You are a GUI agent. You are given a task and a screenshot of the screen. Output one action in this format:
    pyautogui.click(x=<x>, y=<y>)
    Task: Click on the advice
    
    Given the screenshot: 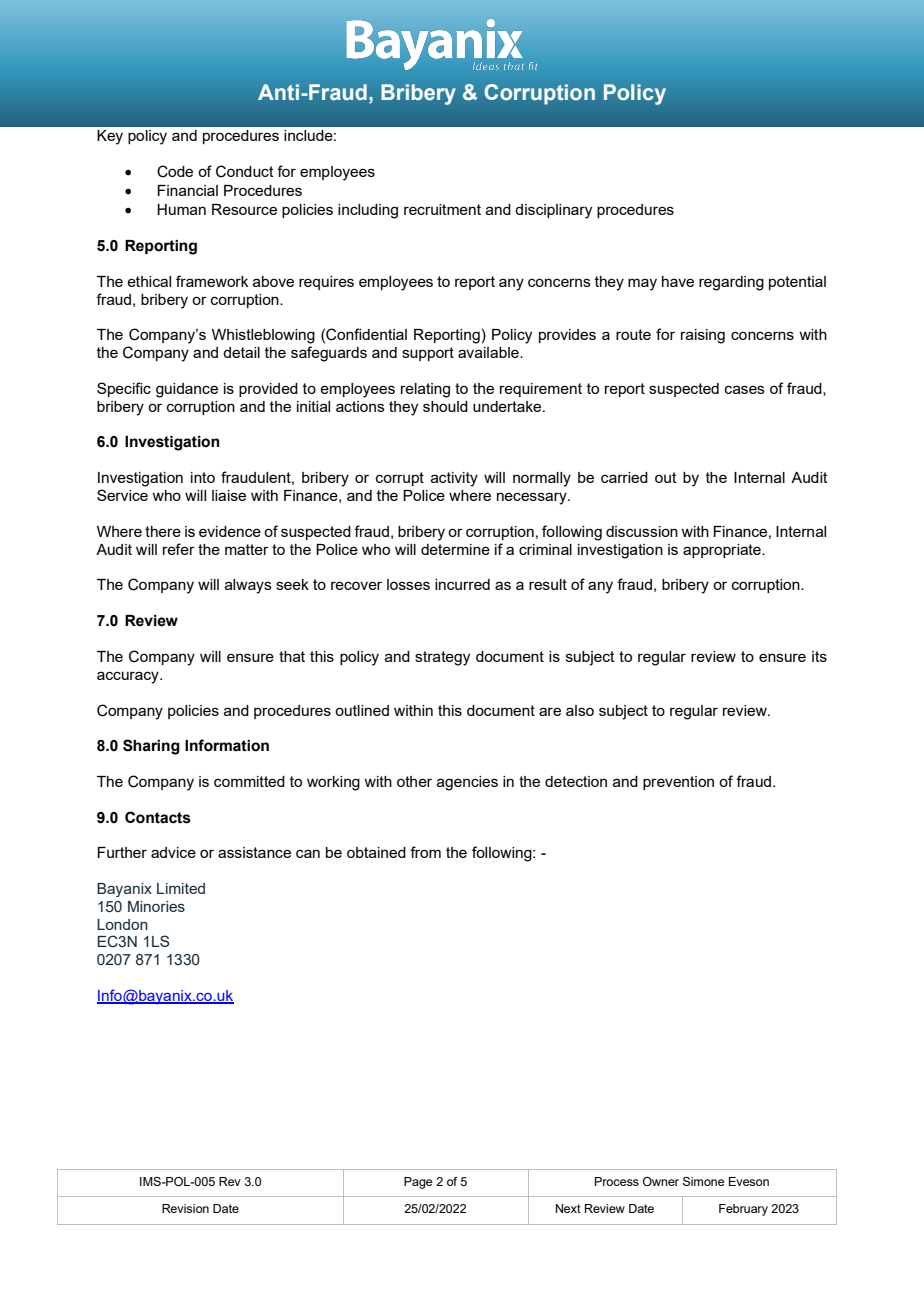 What is the action you would take?
    pyautogui.click(x=173, y=852)
